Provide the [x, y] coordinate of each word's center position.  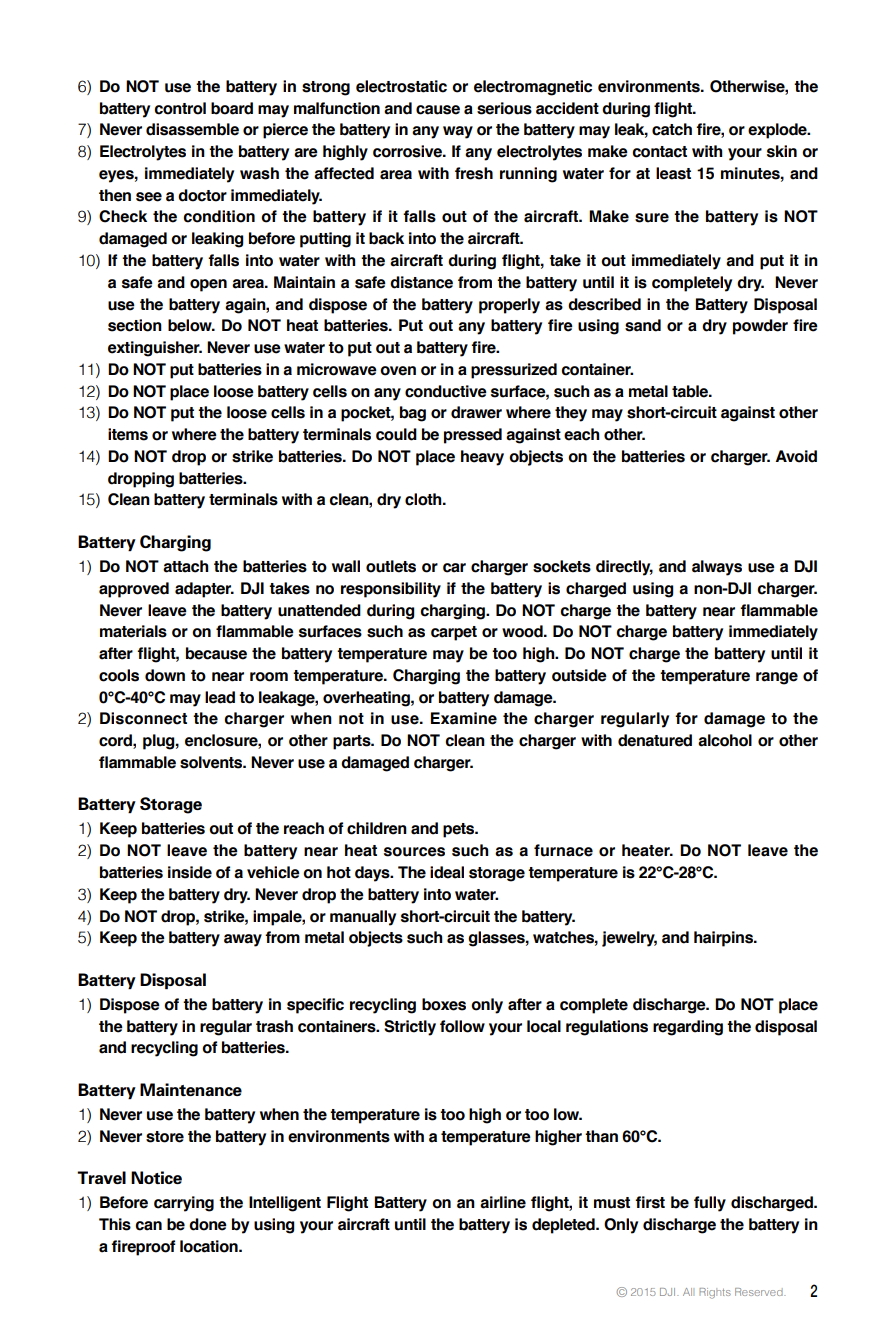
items [128, 434]
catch [672, 129]
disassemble [192, 129]
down [165, 675]
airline [503, 1202]
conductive [446, 391]
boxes [444, 1004]
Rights [715, 1293]
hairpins [724, 939]
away [243, 940]
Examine [464, 718]
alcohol [725, 740]
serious [504, 108]
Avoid [796, 456]
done [208, 1224]
